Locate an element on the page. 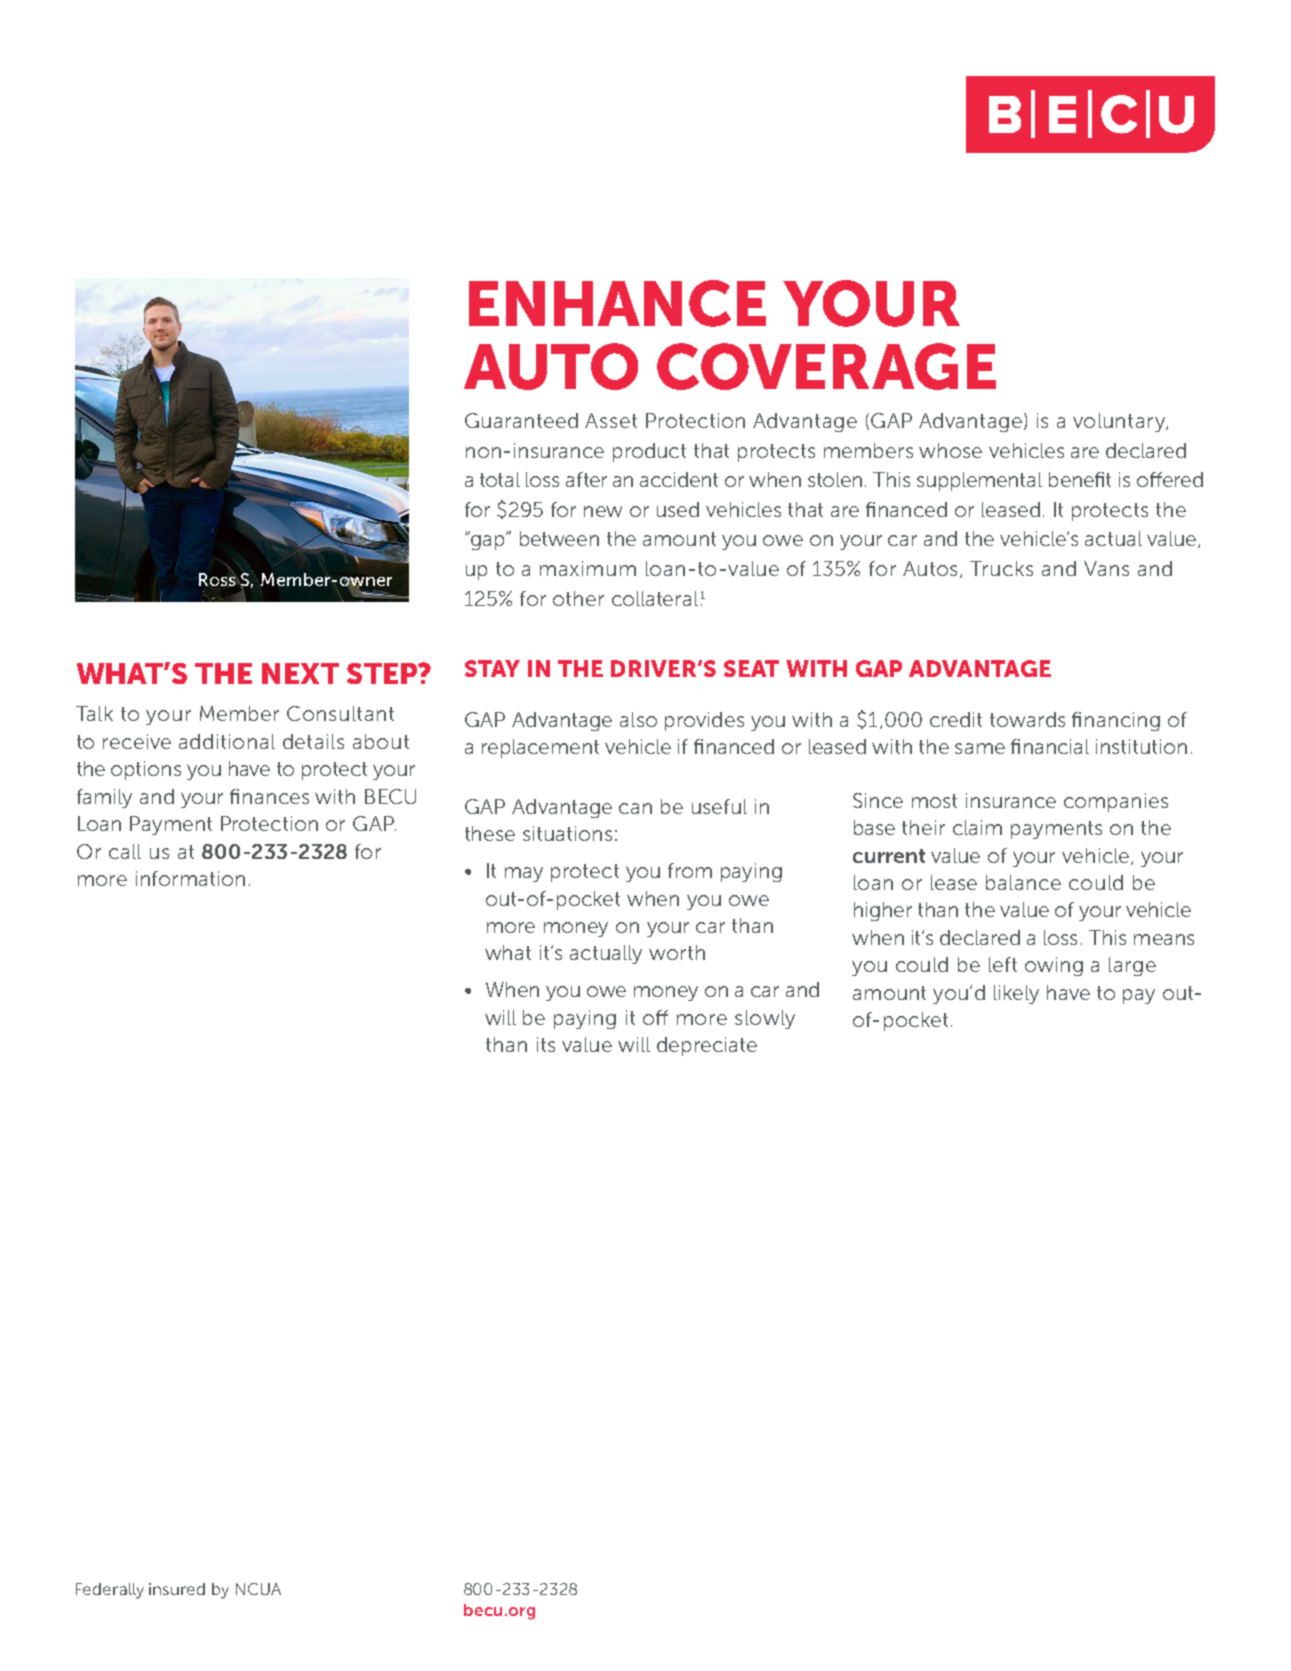 Image resolution: width=1291 pixels, height=1671 pixels. slowly is located at coordinates (765, 1019).
